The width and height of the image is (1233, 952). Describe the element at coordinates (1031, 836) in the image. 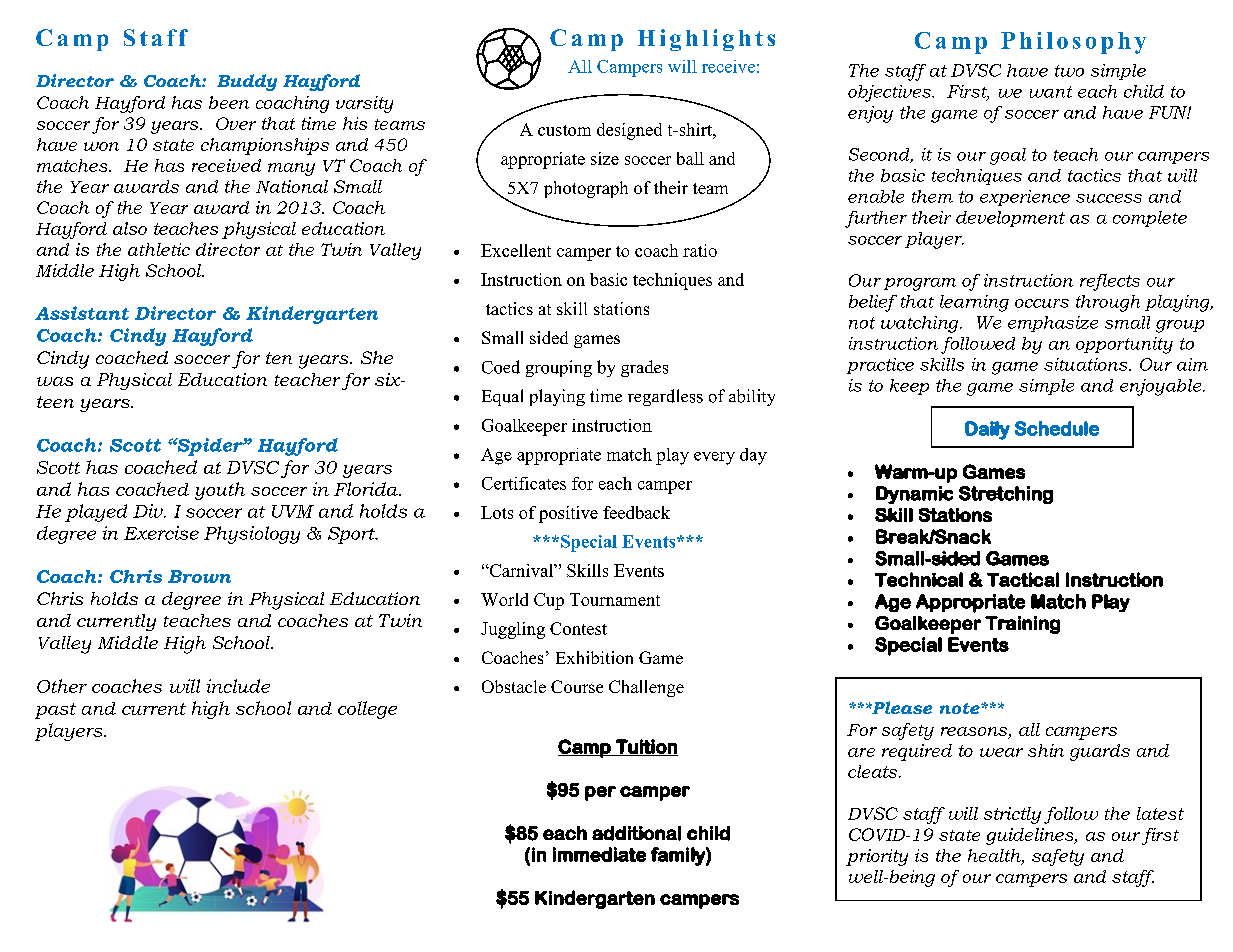

I see `guidelines` at that location.
